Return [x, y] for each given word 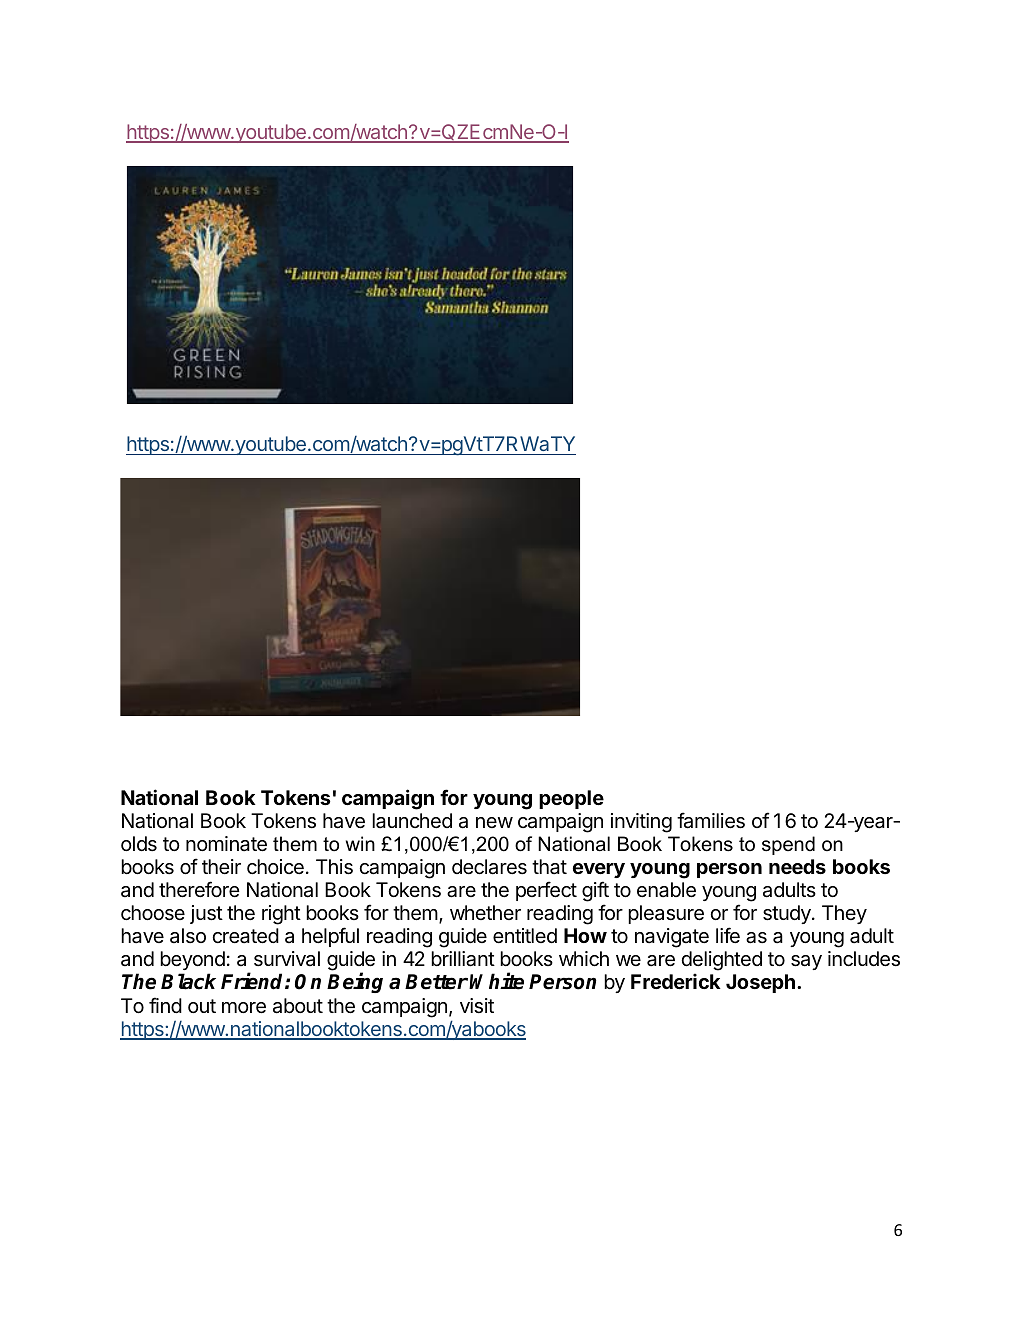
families [711, 820]
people [571, 799]
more [244, 1008]
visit [477, 1006]
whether [485, 912]
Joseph [760, 983]
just [206, 914]
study [788, 914]
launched [412, 821]
